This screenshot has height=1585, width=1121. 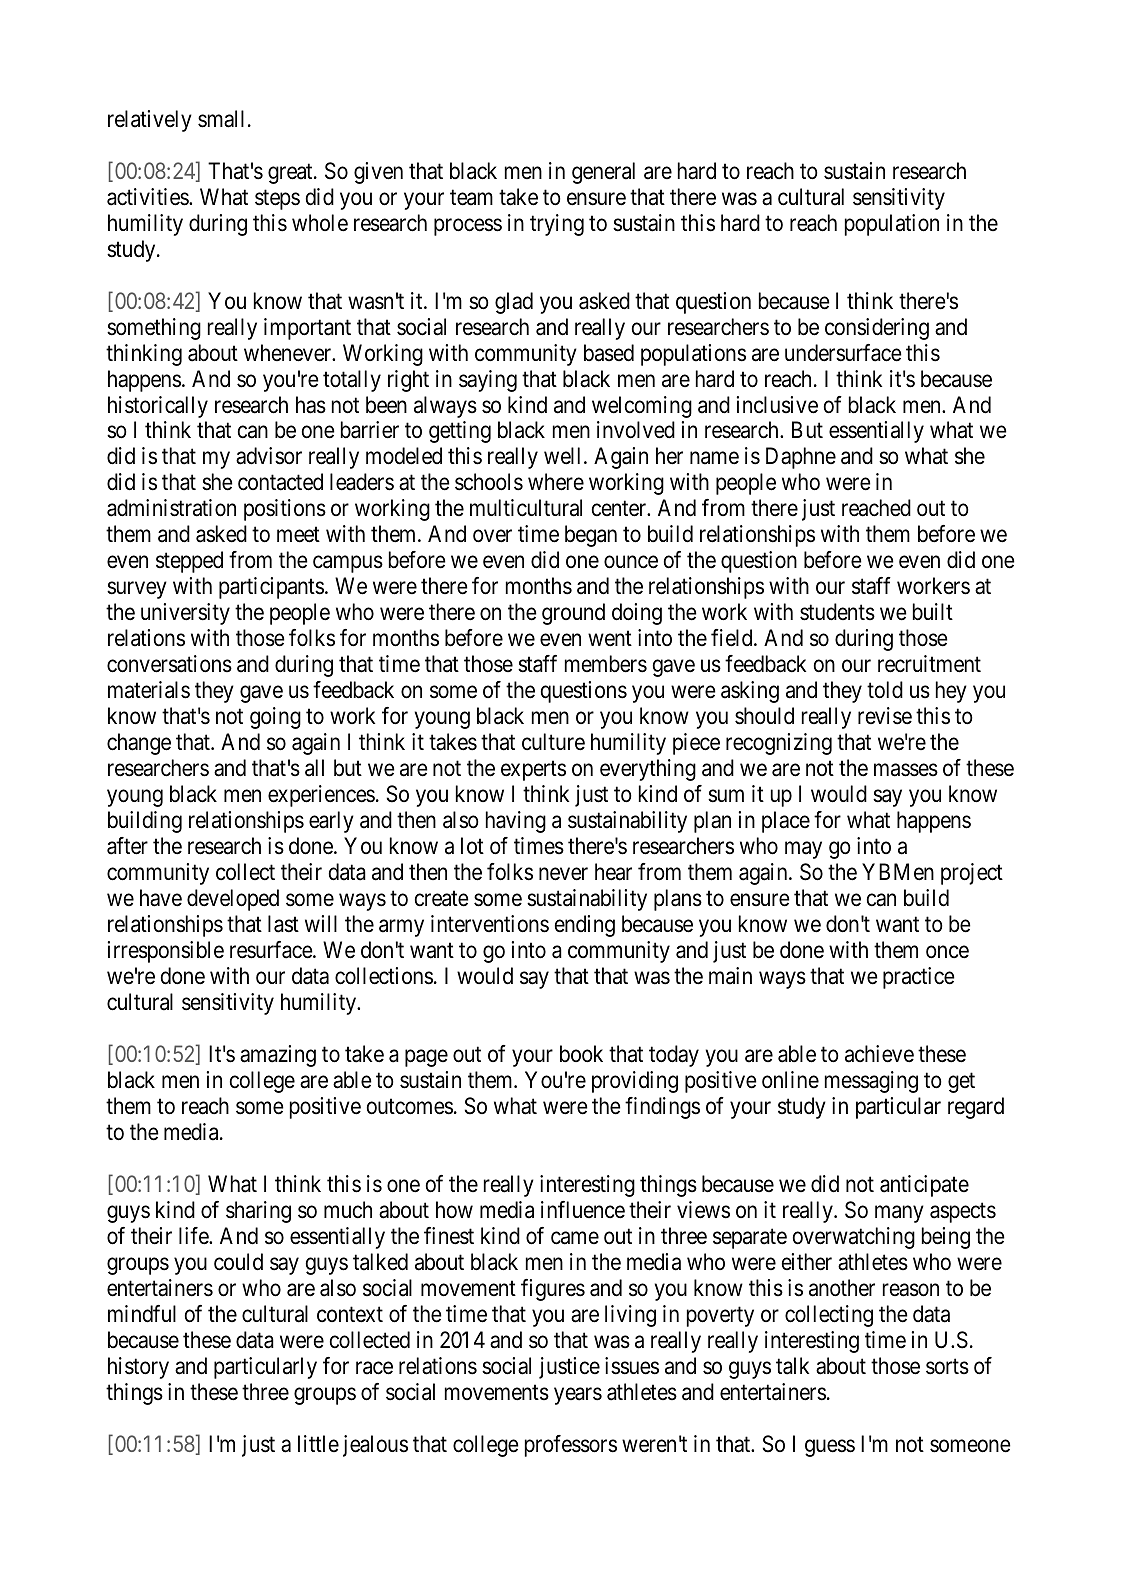 I want to click on experts, so click(x=533, y=771).
